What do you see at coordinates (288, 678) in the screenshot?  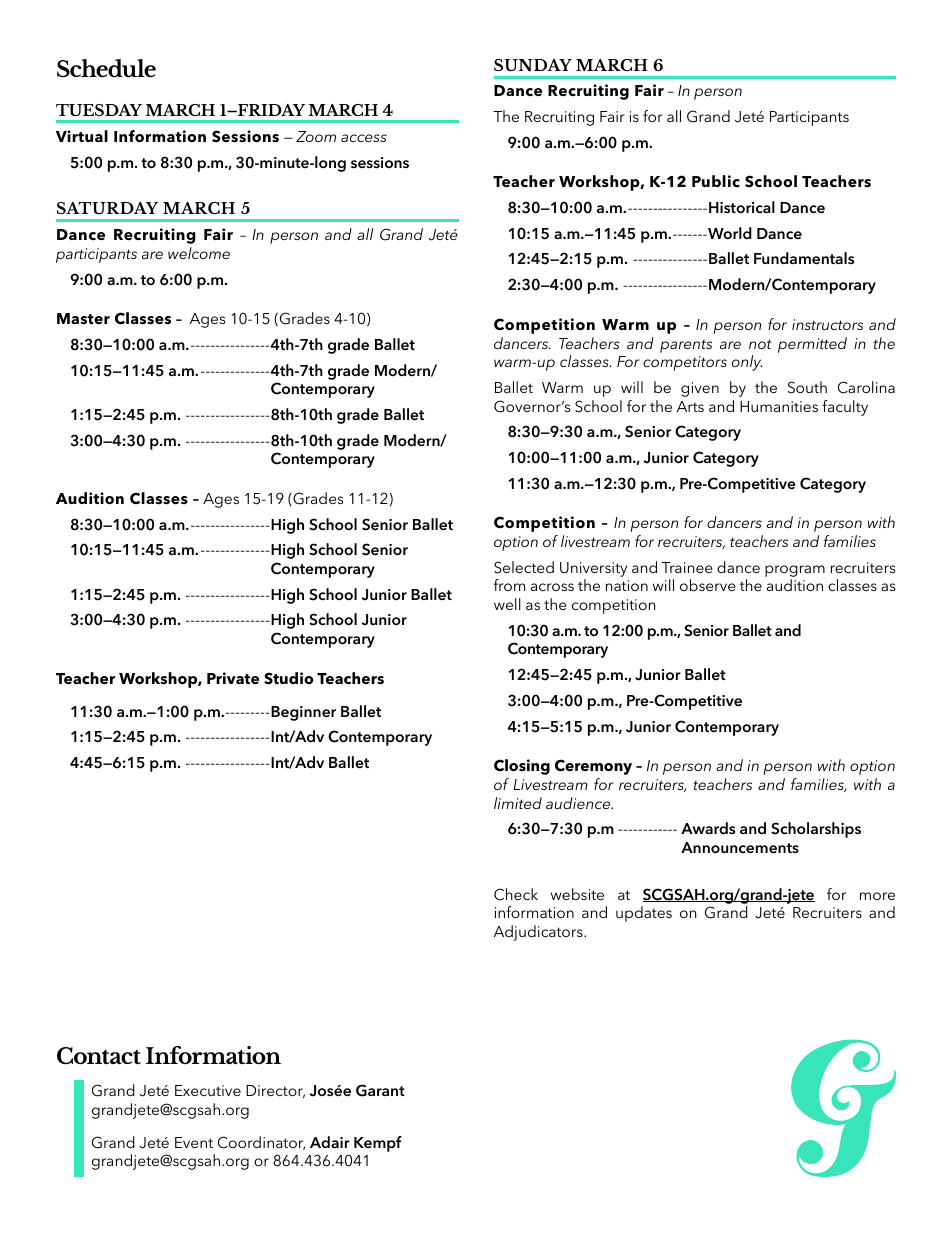 I see `Studio` at bounding box center [288, 678].
